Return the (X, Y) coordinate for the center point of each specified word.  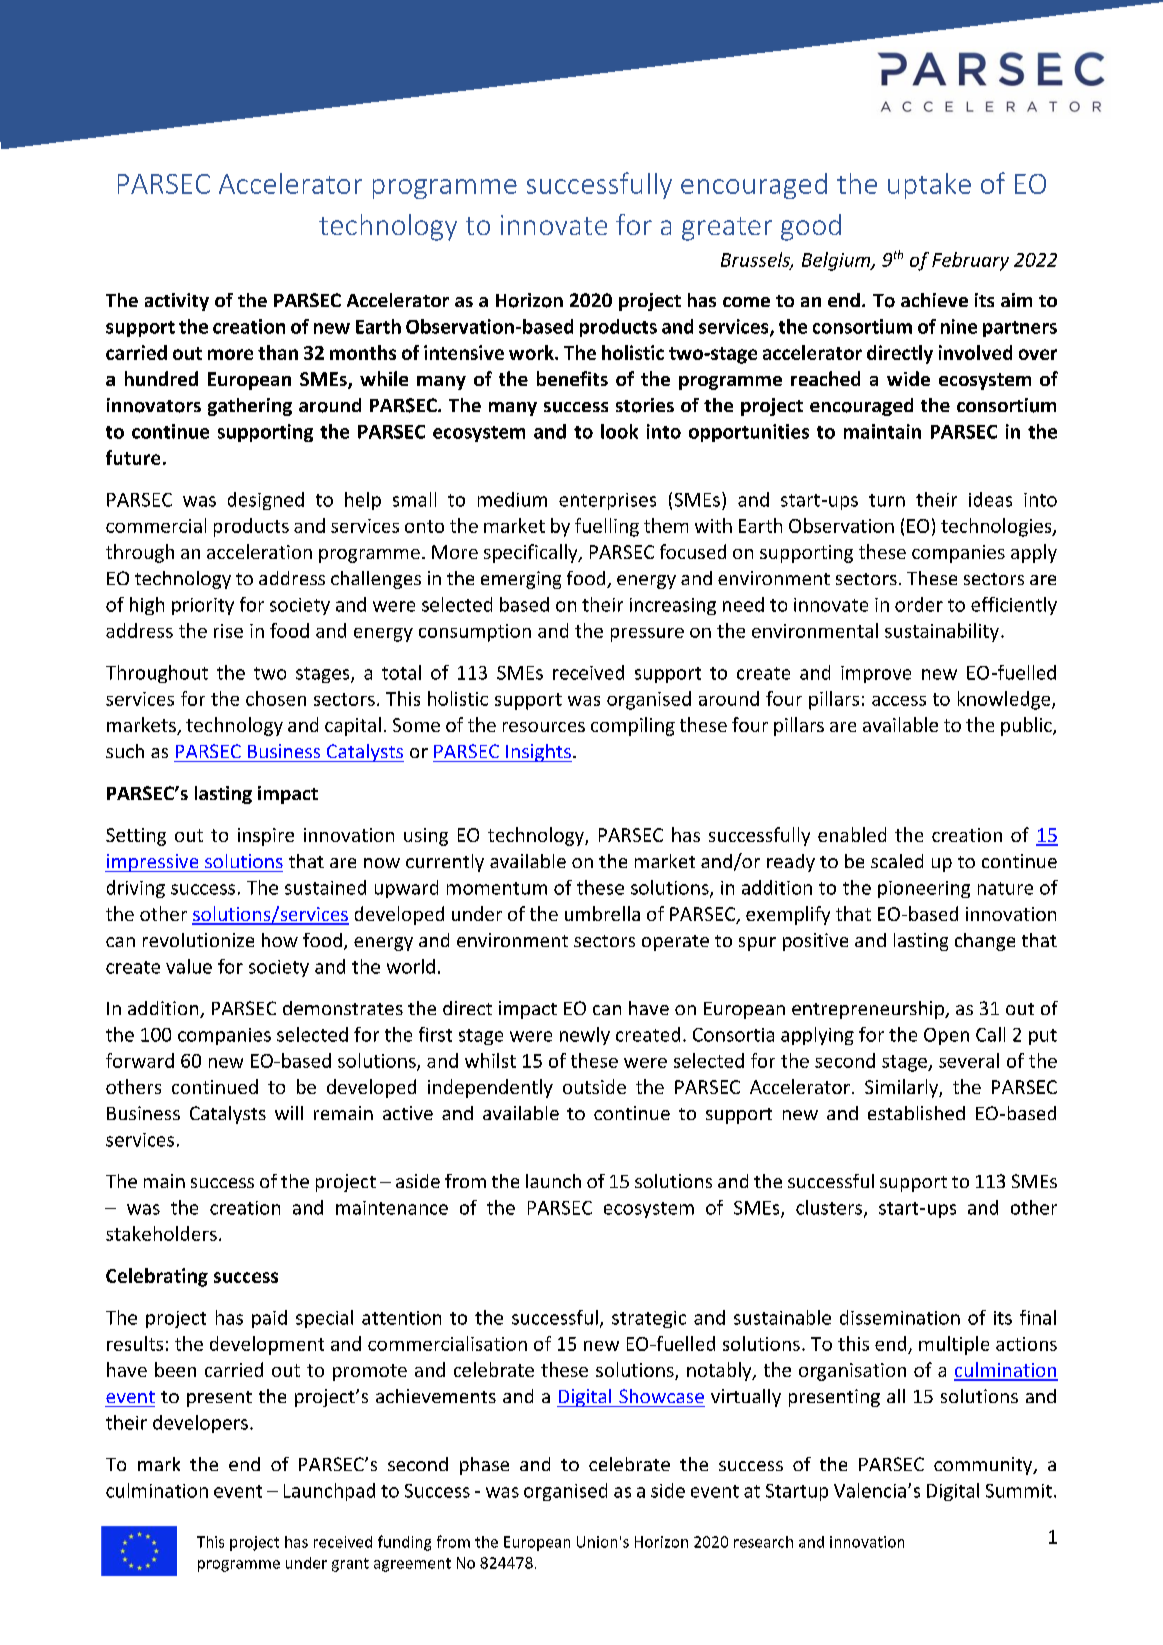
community (984, 1466)
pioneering (924, 889)
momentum (497, 888)
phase (484, 1466)
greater (727, 229)
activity (177, 302)
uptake (929, 186)
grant (350, 1565)
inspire (266, 837)
